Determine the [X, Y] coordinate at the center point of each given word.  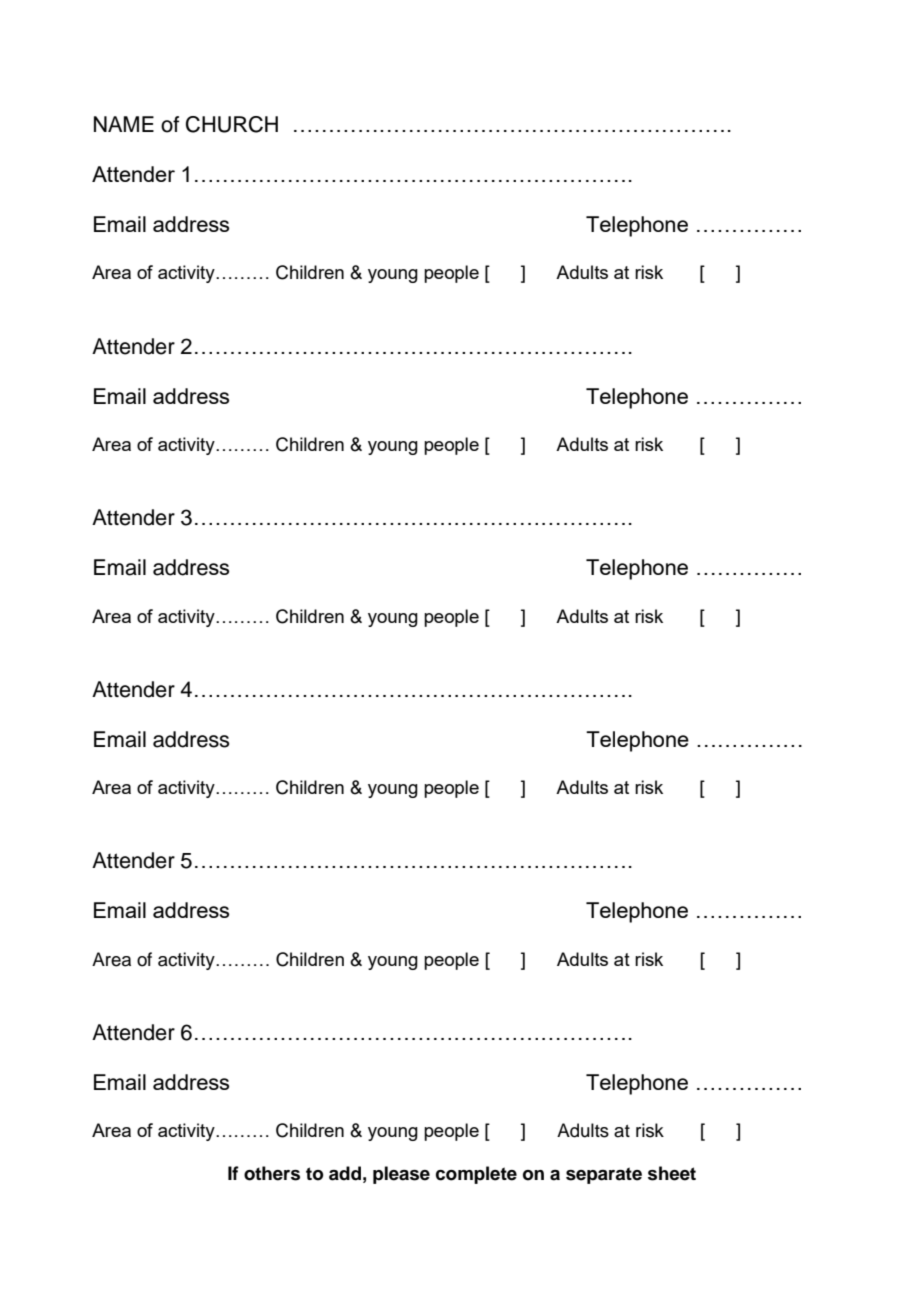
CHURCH [232, 124]
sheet [672, 1173]
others [272, 1173]
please [401, 1175]
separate [604, 1175]
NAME [124, 124]
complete [476, 1175]
